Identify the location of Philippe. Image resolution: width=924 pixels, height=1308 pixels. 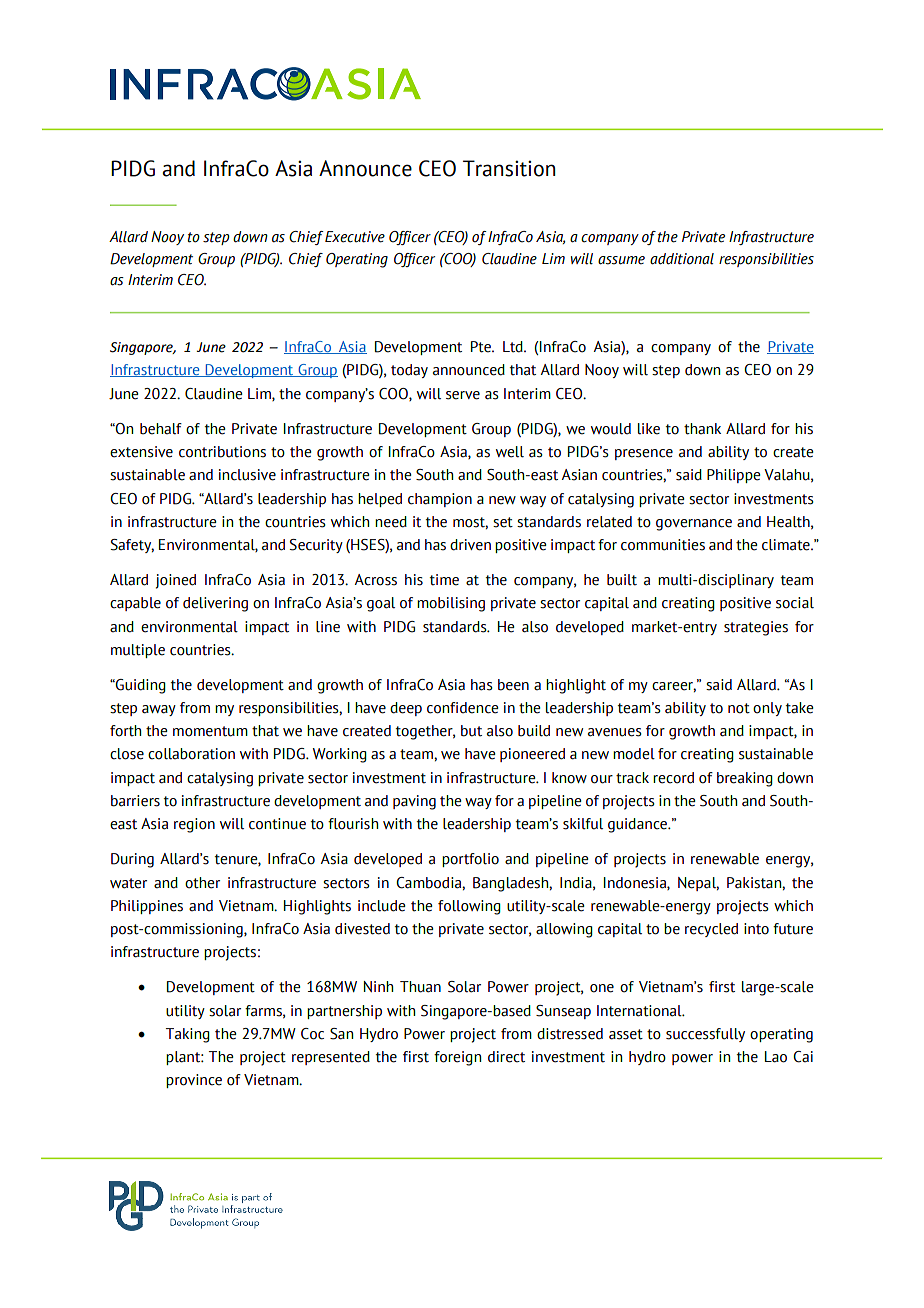
(733, 476).
